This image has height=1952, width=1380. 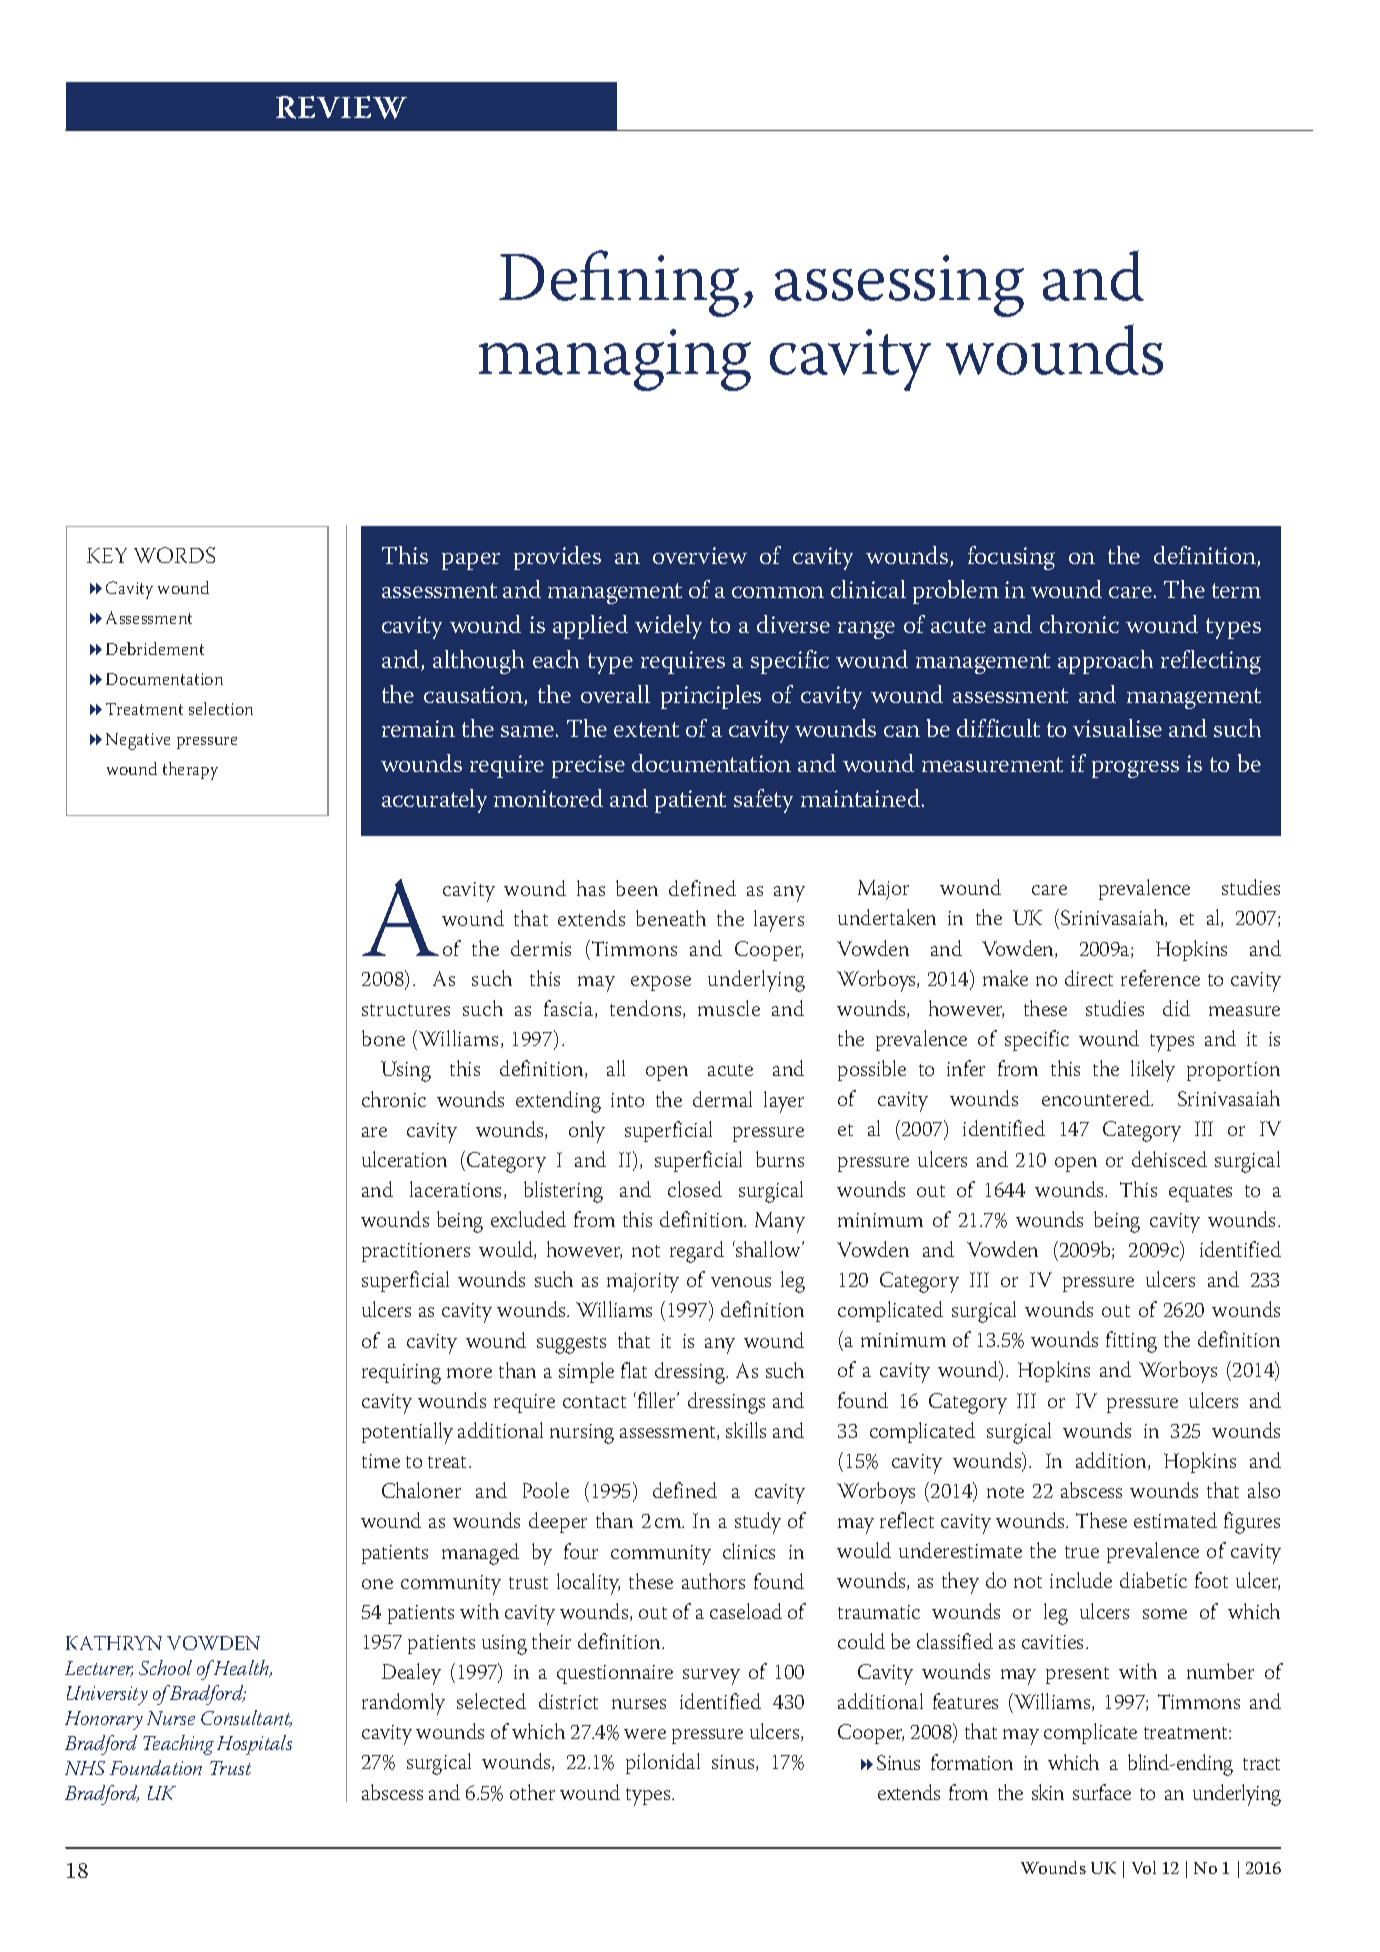 I want to click on extent, so click(x=646, y=729).
